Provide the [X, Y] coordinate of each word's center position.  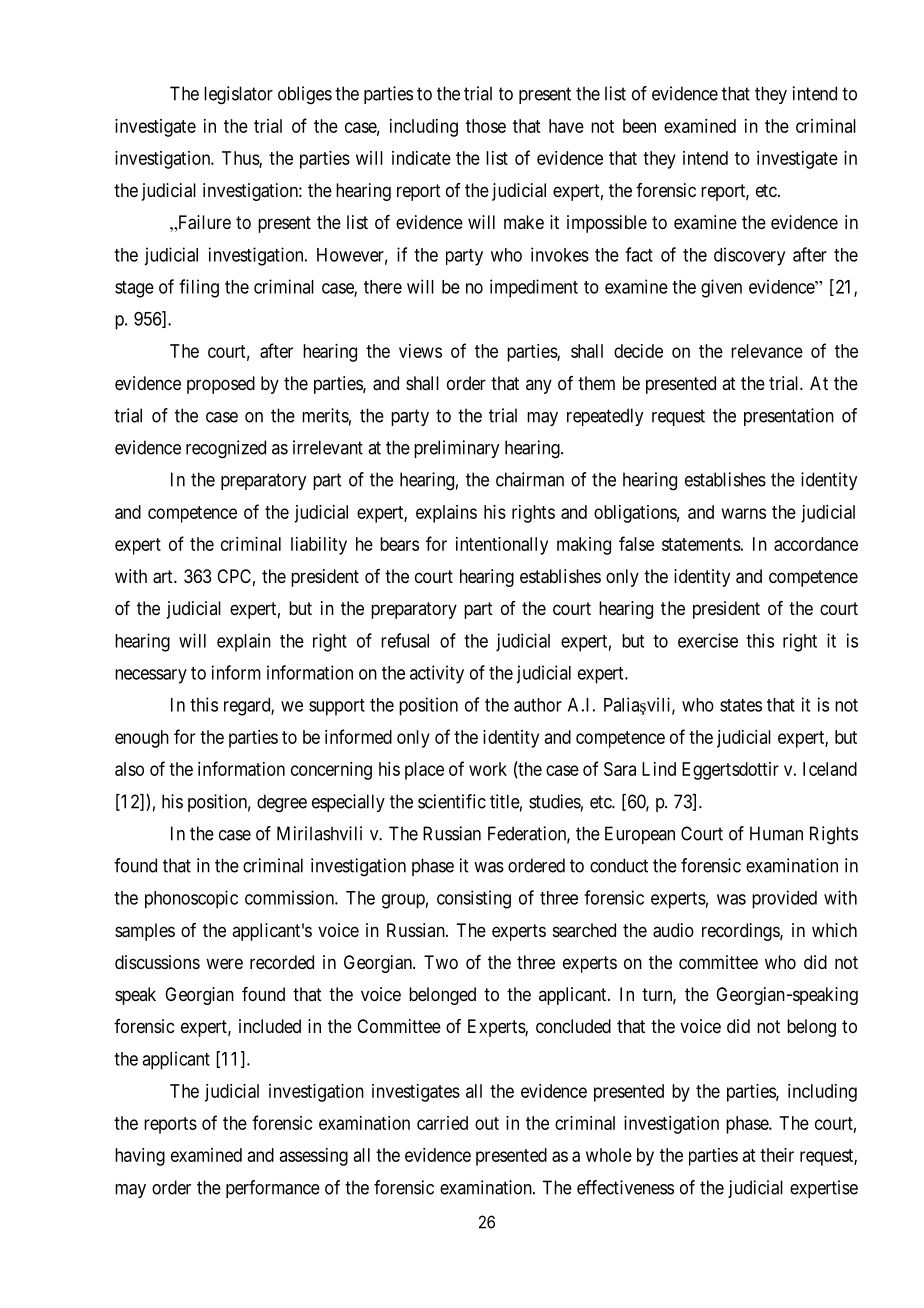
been [639, 126]
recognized [226, 449]
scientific [452, 801]
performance [273, 1189]
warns [744, 513]
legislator [238, 95]
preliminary [456, 449]
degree [282, 803]
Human [776, 833]
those [486, 126]
